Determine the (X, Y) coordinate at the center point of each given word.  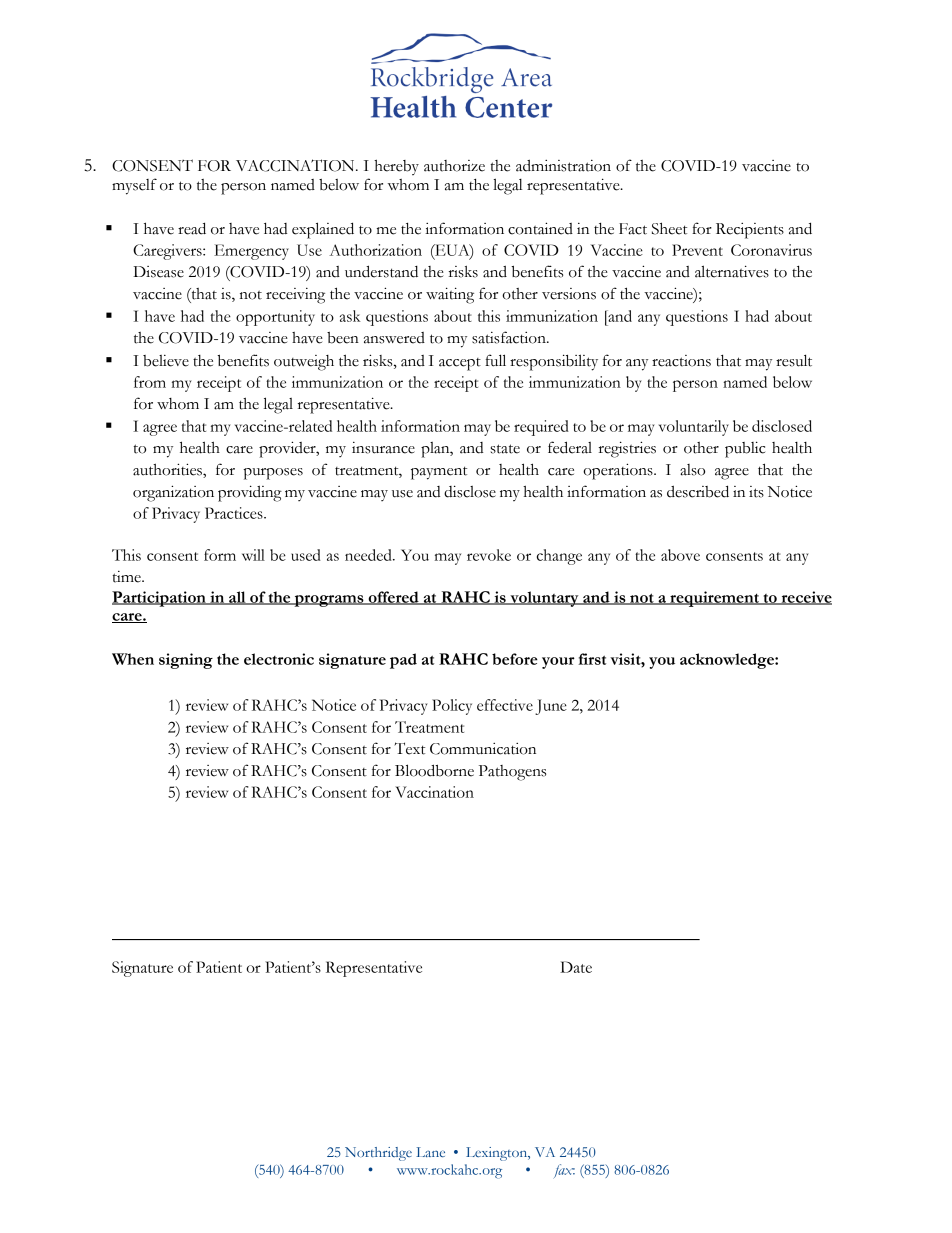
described (698, 491)
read (192, 228)
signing (186, 661)
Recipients (750, 231)
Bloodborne (434, 770)
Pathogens (512, 773)
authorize (454, 166)
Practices (235, 513)
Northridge (378, 1154)
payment (439, 473)
